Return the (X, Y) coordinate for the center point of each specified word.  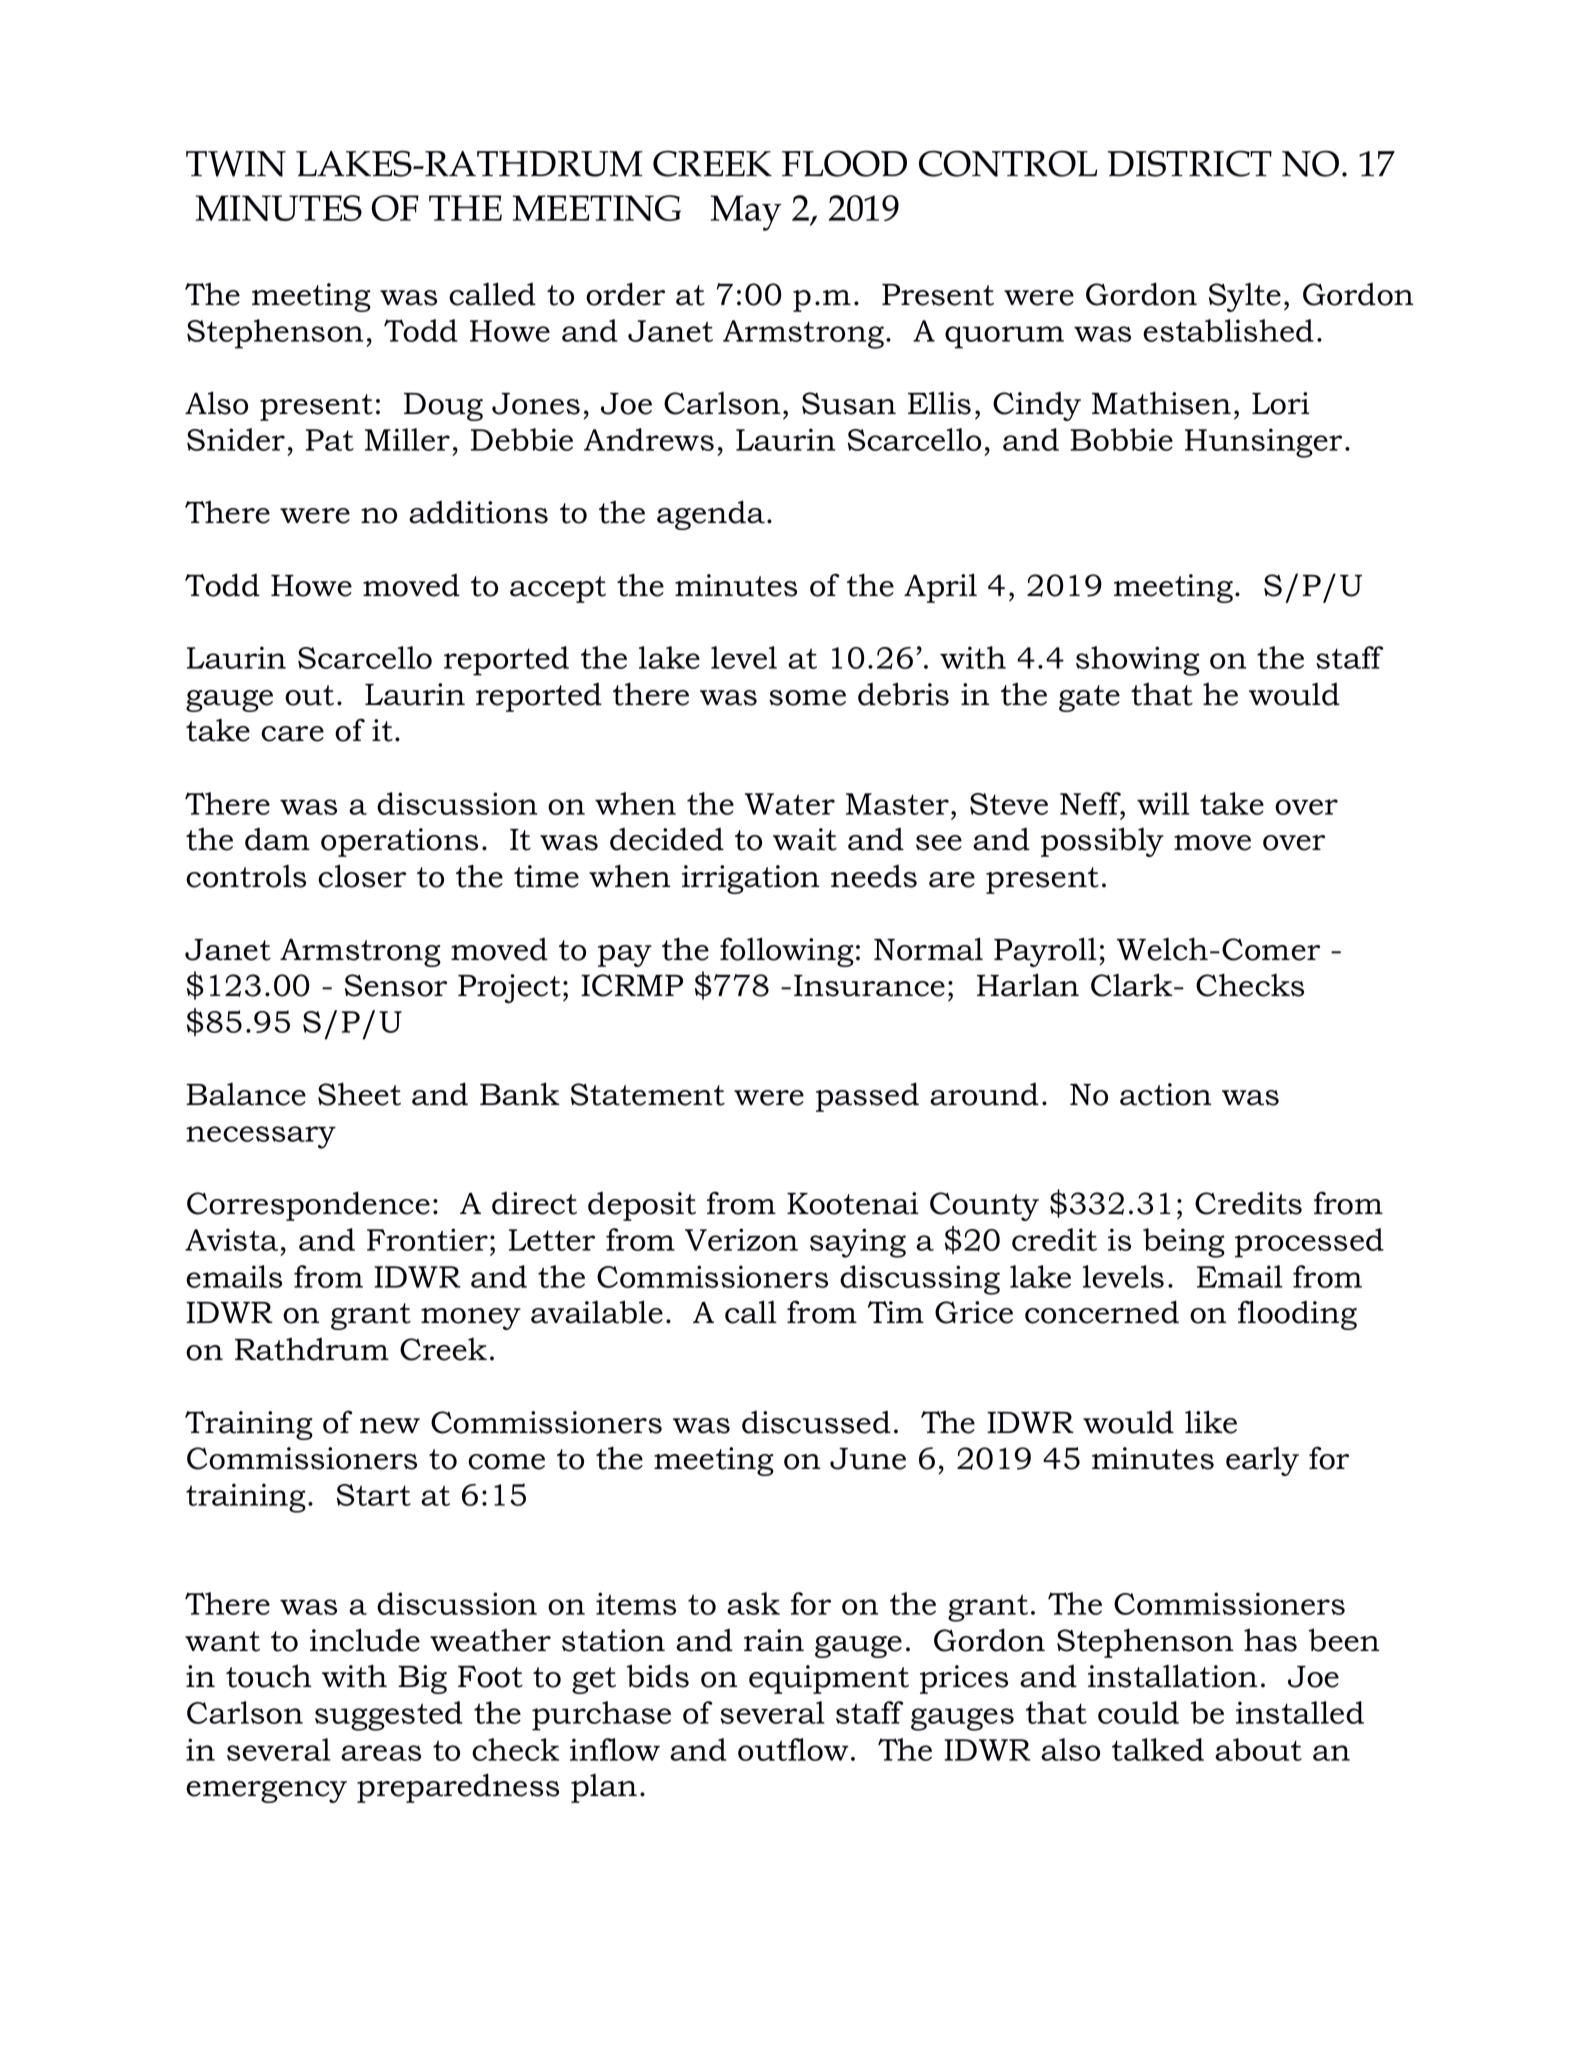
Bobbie (1121, 439)
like (1211, 1422)
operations (399, 842)
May (746, 213)
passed (867, 1097)
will (1163, 803)
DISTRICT (1189, 163)
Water (790, 804)
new (390, 1426)
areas (381, 1753)
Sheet (359, 1094)
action (1166, 1094)
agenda (711, 515)
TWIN (236, 164)
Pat (330, 440)
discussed (816, 1422)
